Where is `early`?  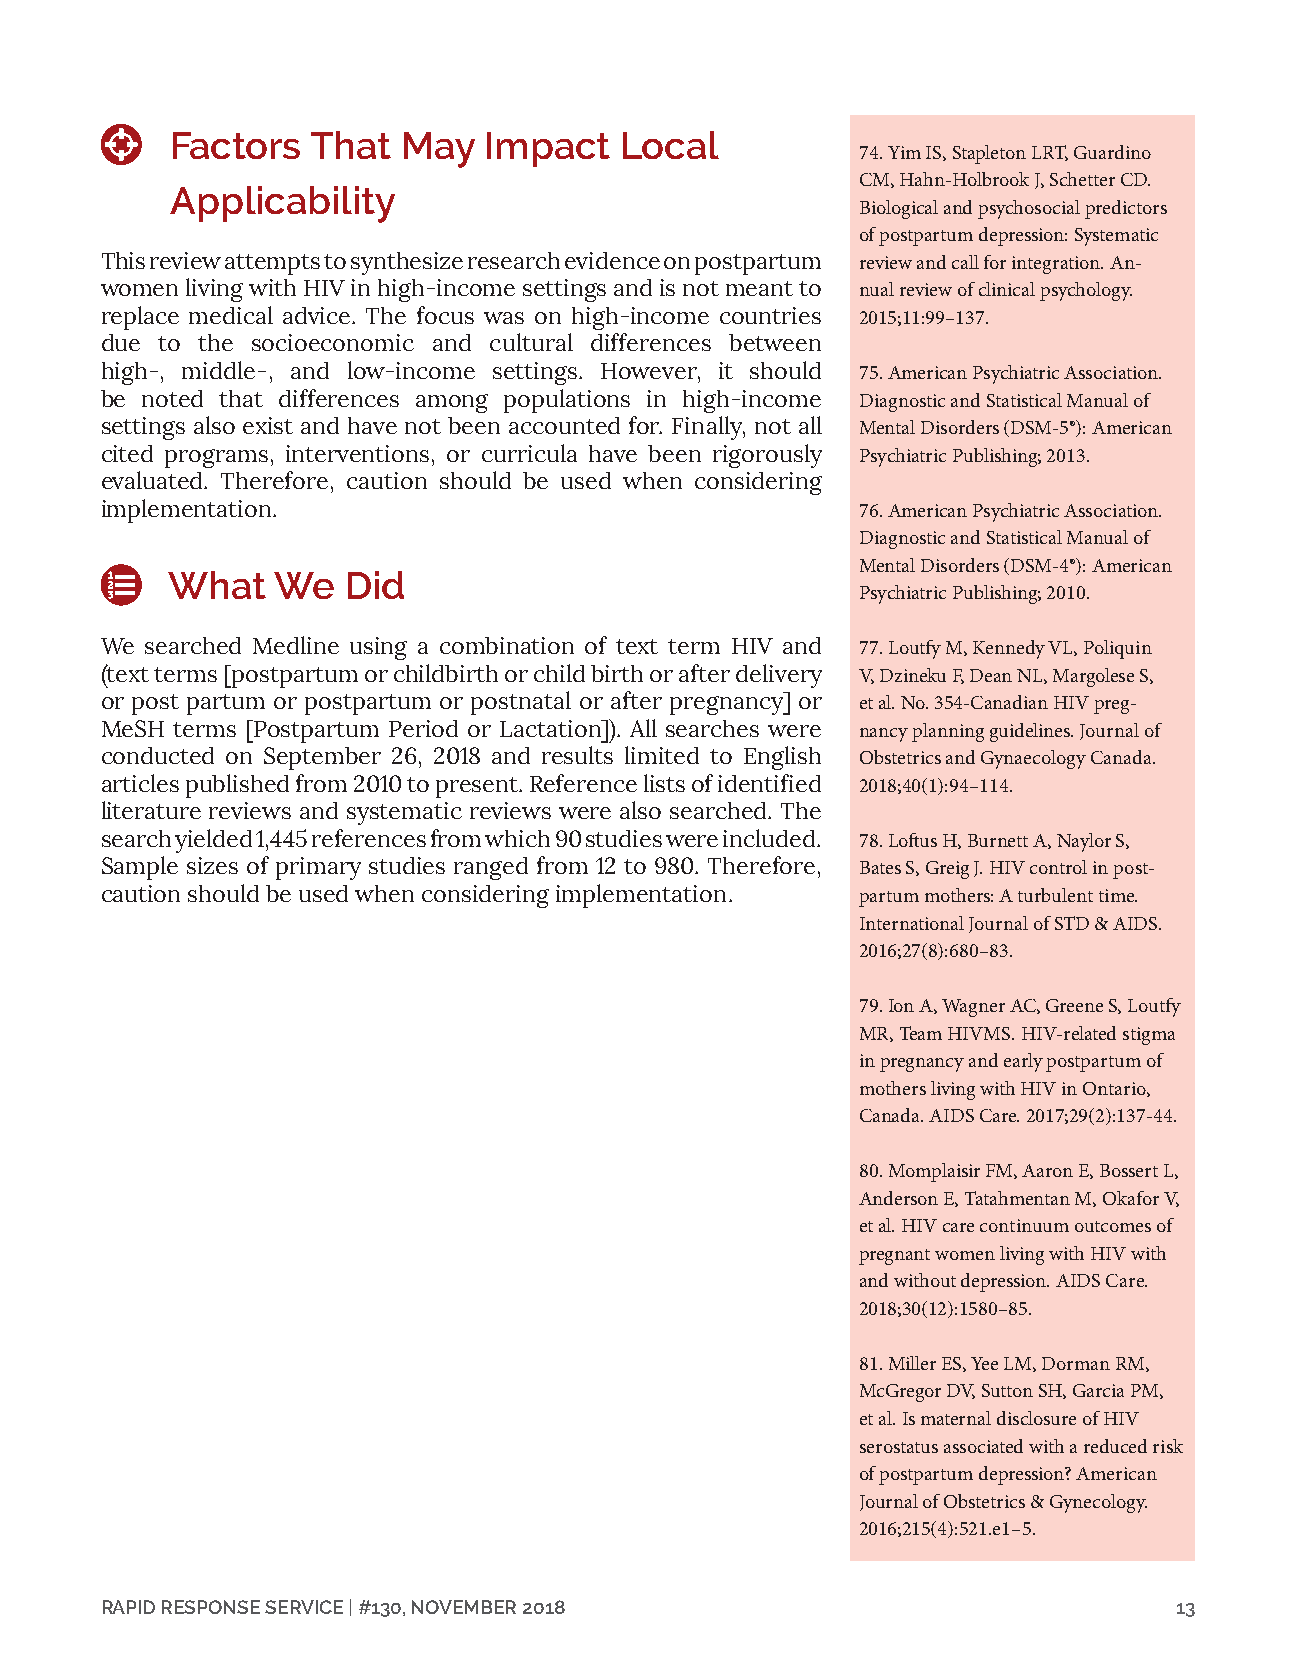
early is located at coordinates (1023, 1062).
